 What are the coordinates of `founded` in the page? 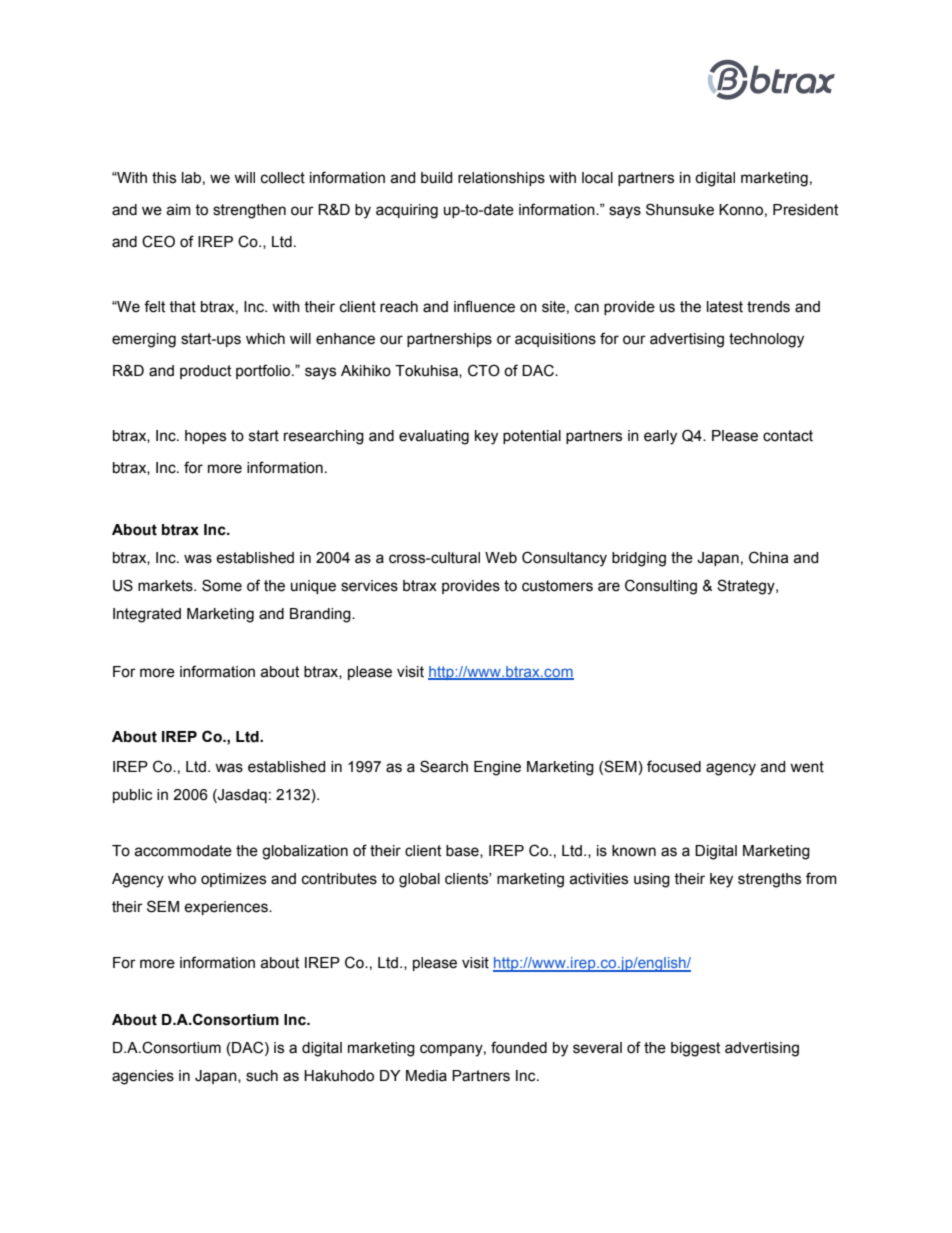 It's located at (519, 1047).
